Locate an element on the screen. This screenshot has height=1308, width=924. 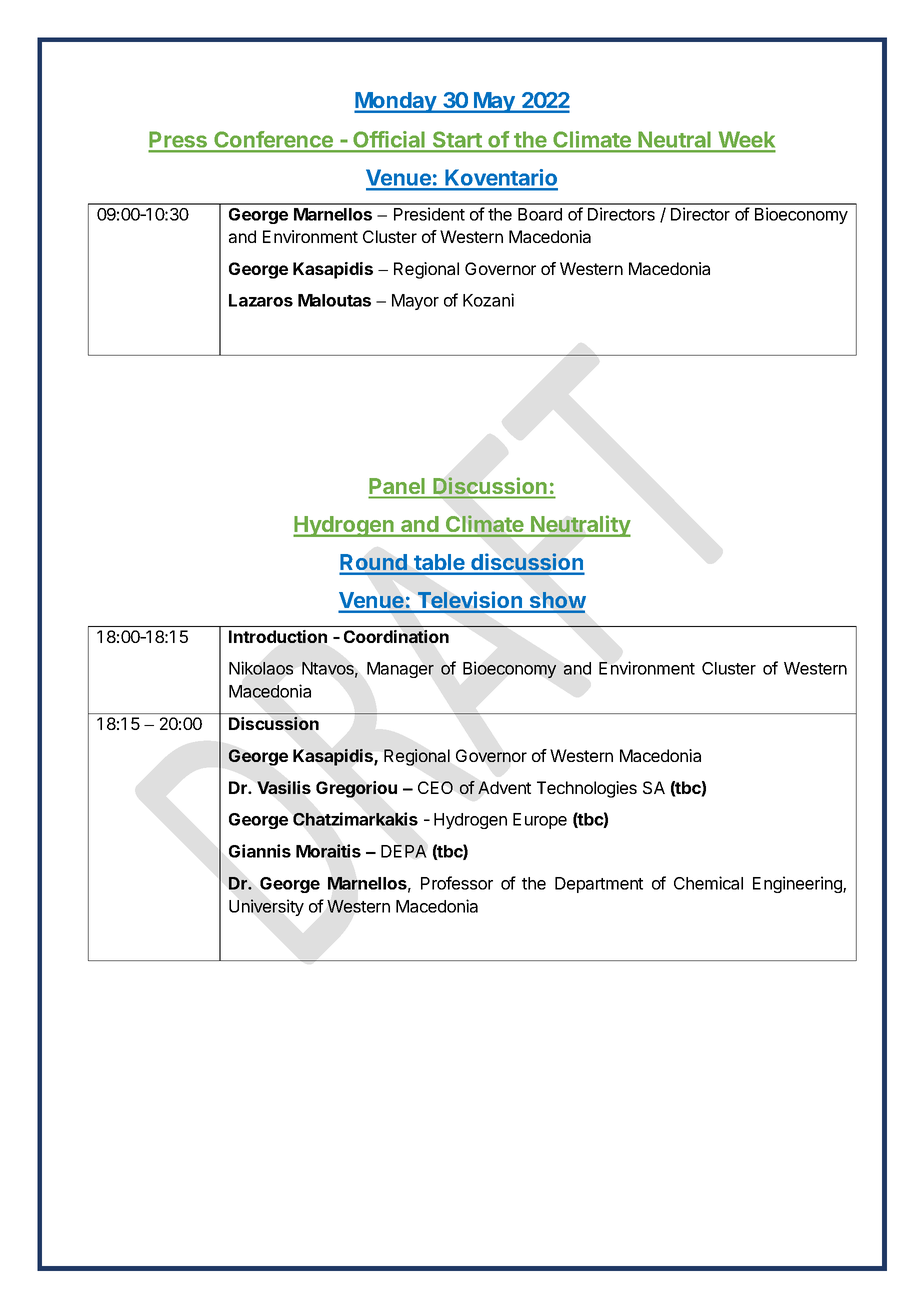
Coordination is located at coordinates (396, 636).
